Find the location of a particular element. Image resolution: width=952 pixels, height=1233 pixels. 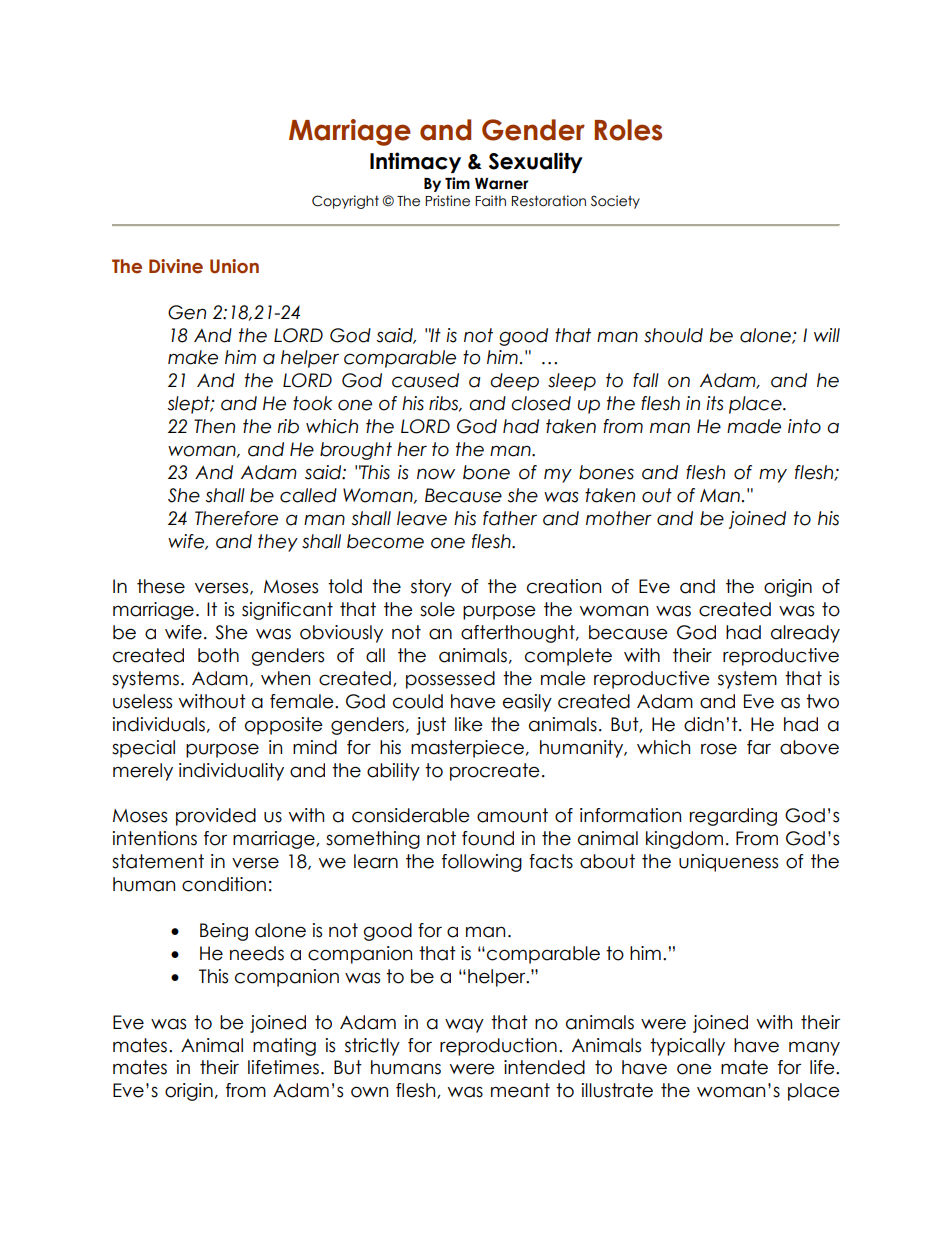

already is located at coordinates (805, 634).
